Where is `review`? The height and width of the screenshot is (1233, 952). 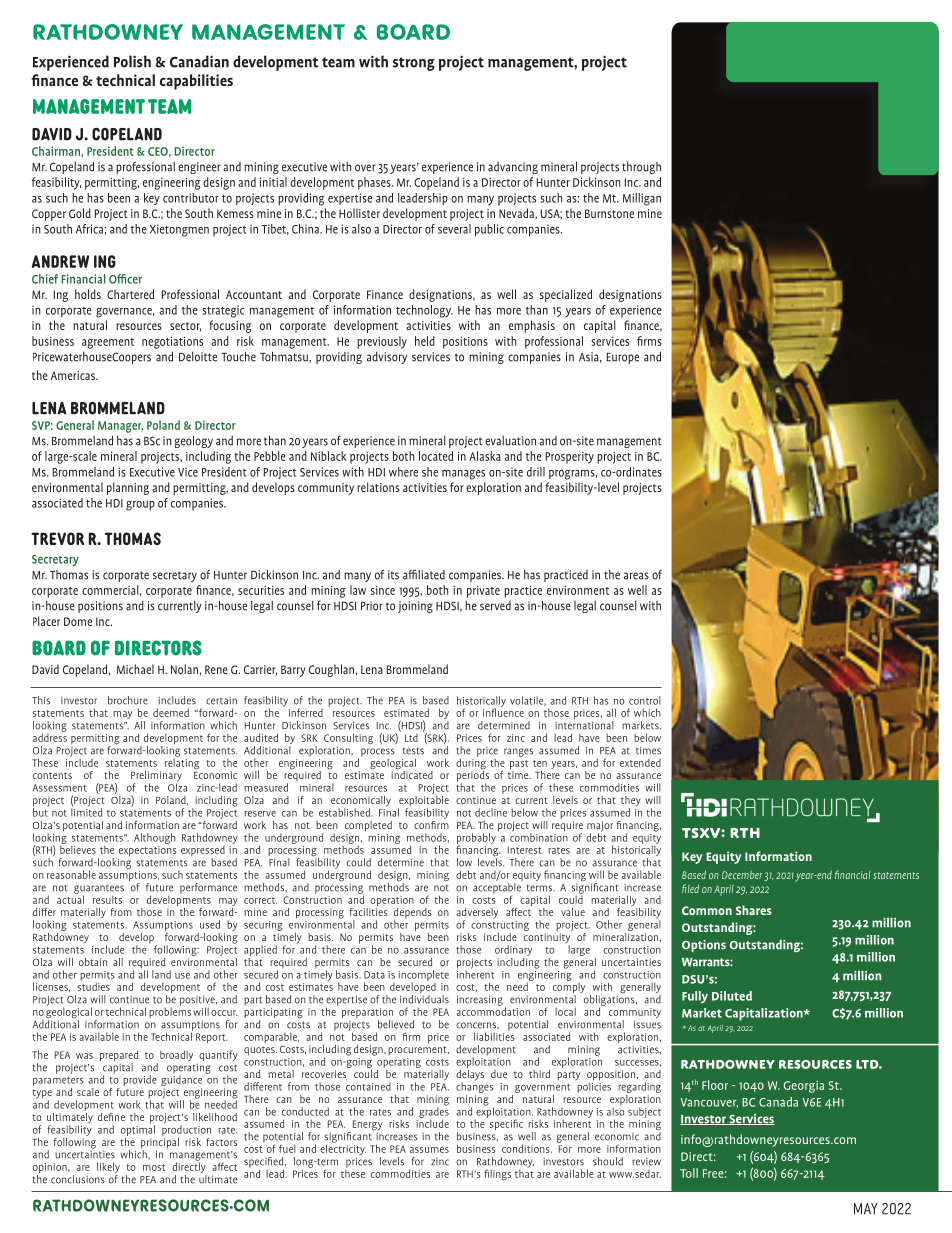 review is located at coordinates (646, 1162).
